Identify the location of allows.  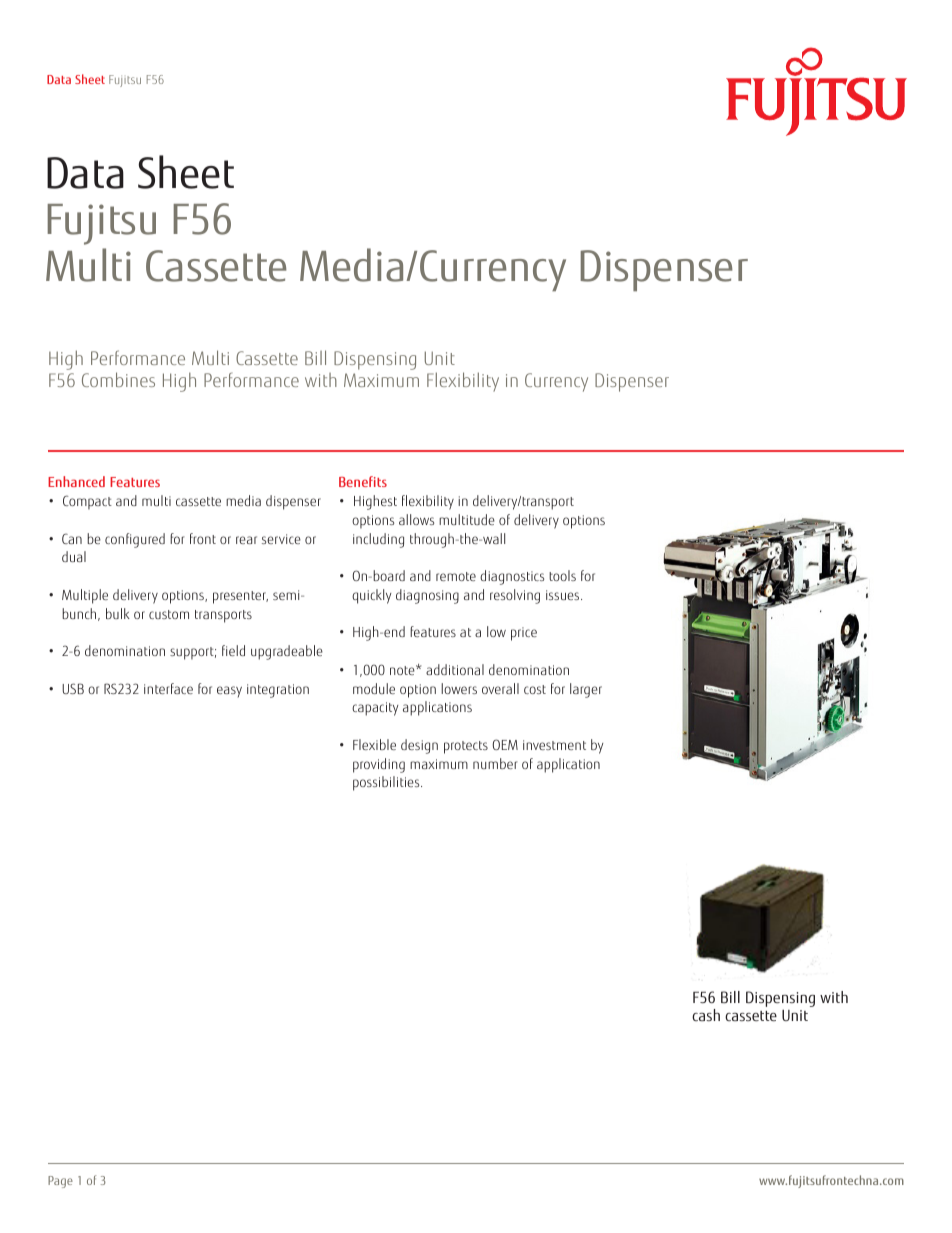
(416, 519).
